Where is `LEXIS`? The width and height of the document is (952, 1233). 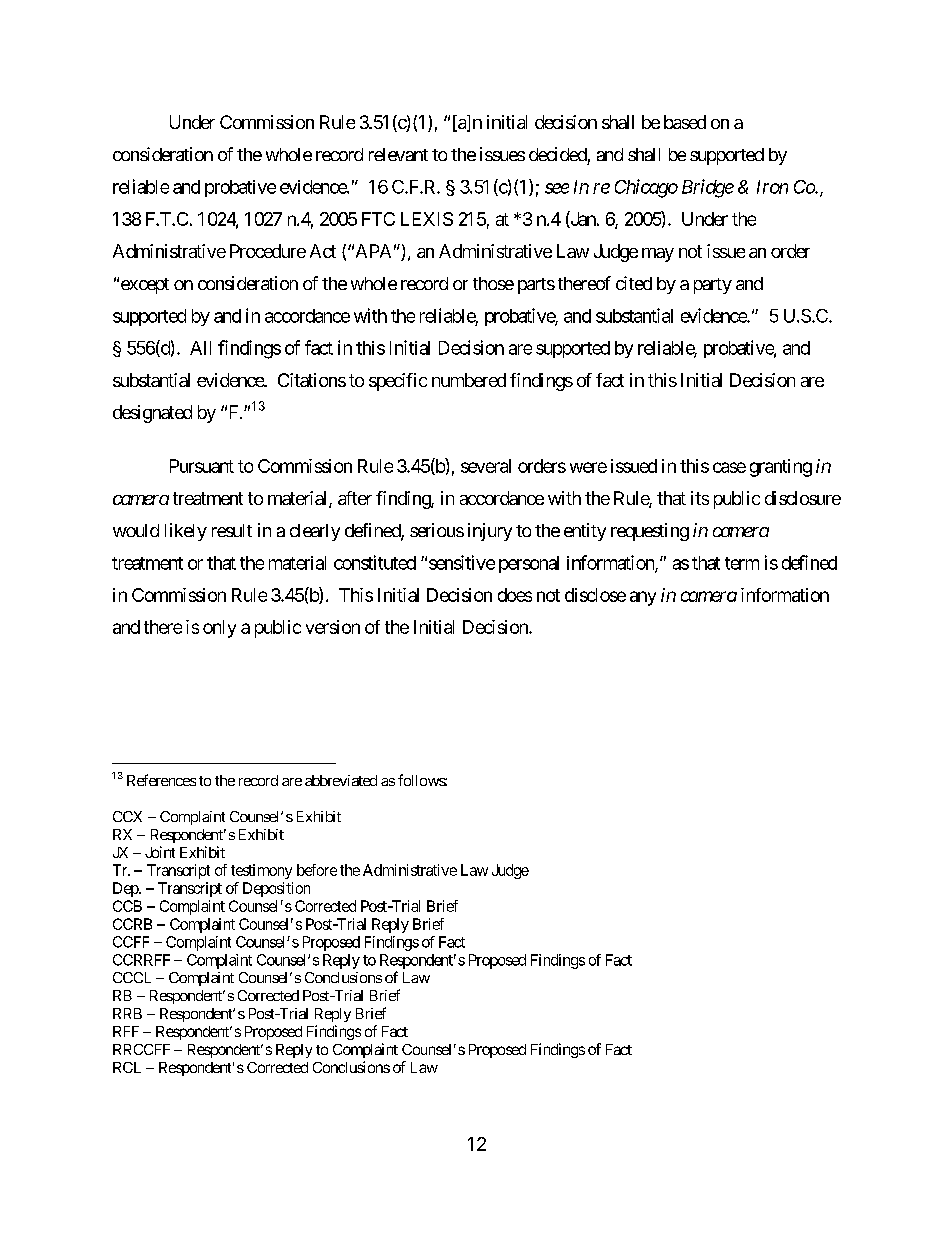
LEXIS is located at coordinates (427, 219).
